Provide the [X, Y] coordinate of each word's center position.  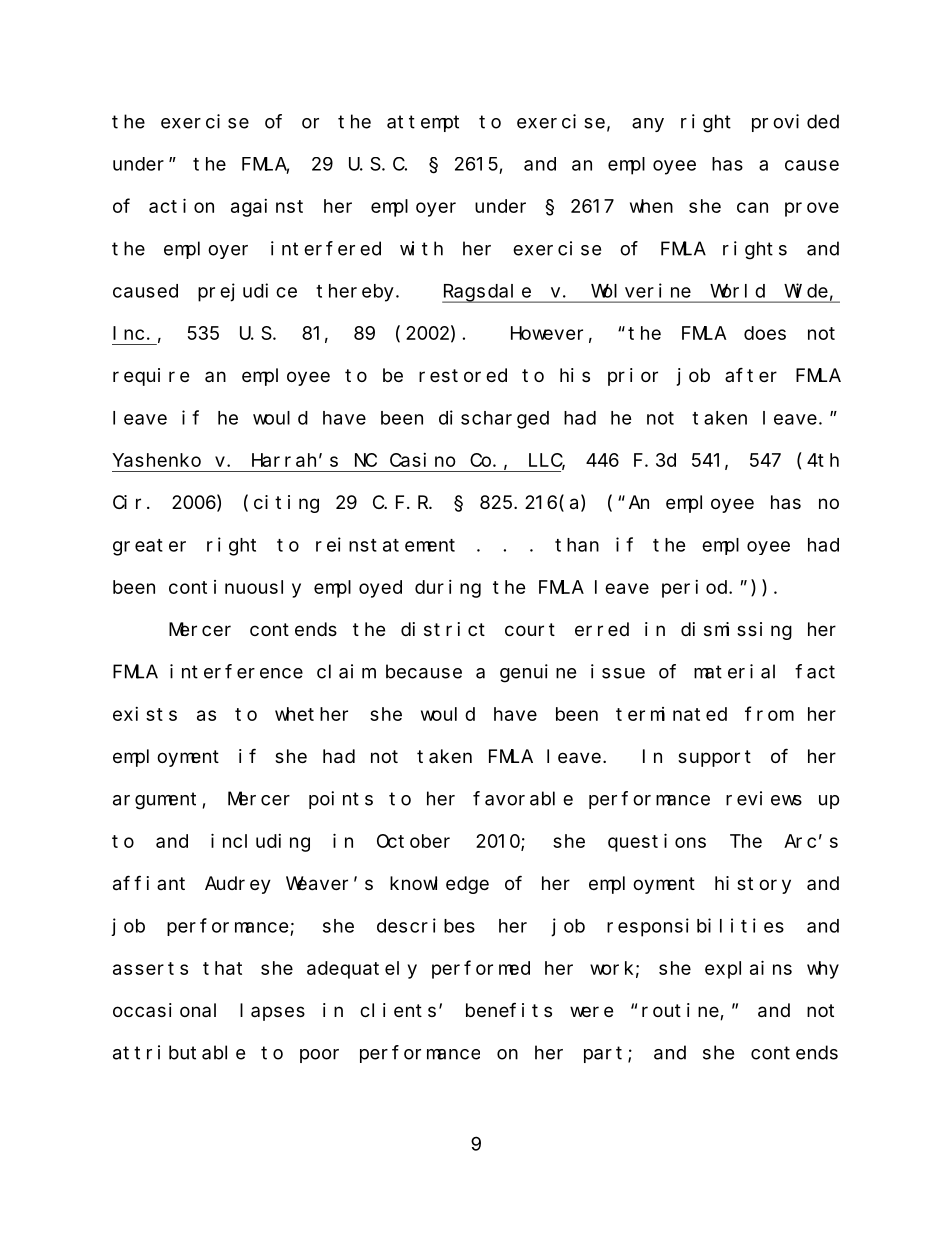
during [448, 589]
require [151, 377]
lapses [272, 1012]
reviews [764, 798]
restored [463, 375]
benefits [509, 1009]
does [765, 333]
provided [795, 123]
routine [681, 1011]
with [421, 248]
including [260, 842]
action [181, 205]
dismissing [736, 631]
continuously [235, 589]
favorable [523, 798]
